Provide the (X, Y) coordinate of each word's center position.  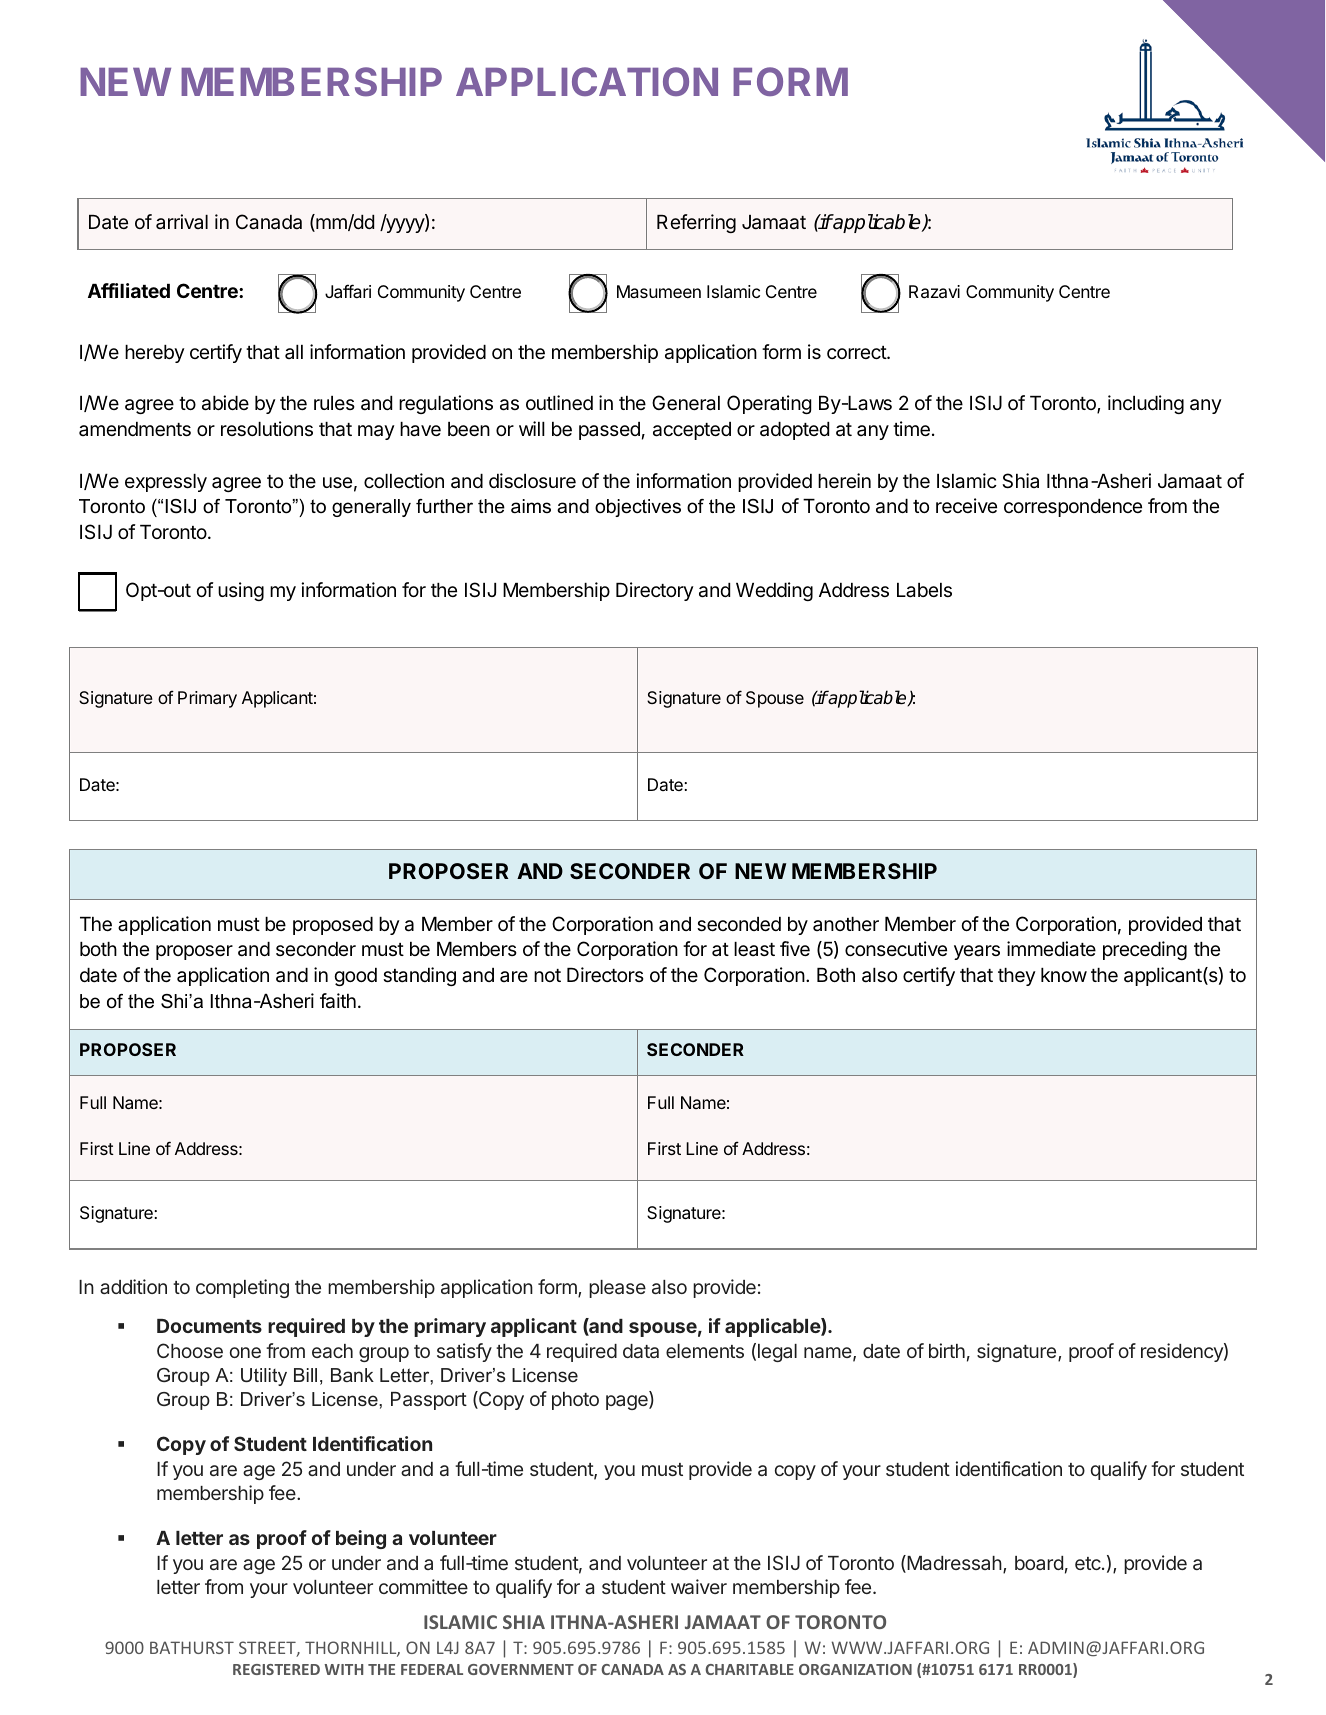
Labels (924, 590)
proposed (333, 926)
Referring (696, 223)
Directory (655, 591)
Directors (605, 974)
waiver (699, 1586)
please (617, 1289)
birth (947, 1350)
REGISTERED (276, 1669)
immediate (1051, 949)
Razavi (934, 291)
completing (242, 1288)
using (241, 591)
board (1039, 1563)
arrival (182, 221)
